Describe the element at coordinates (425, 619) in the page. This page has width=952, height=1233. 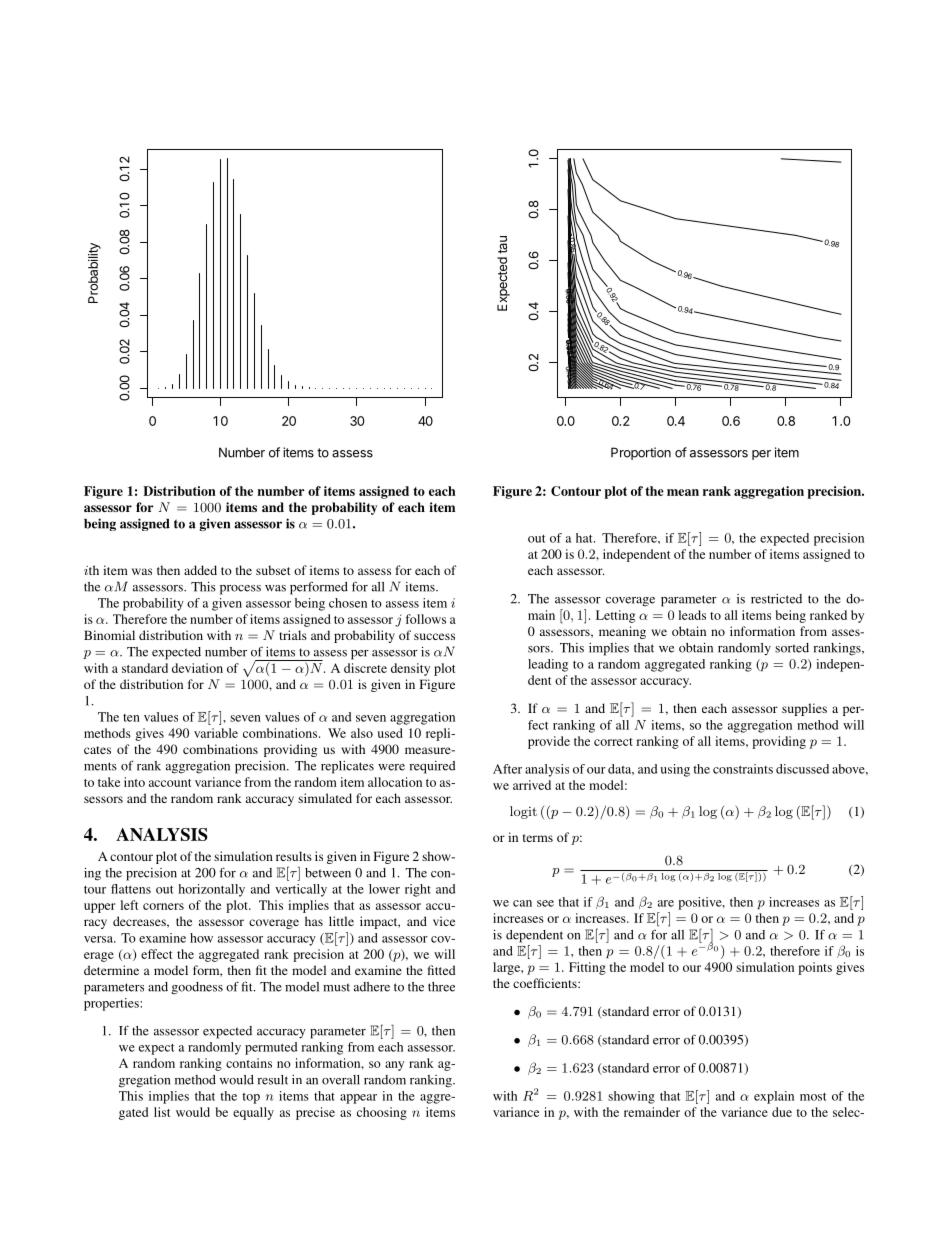
I see `follows` at that location.
